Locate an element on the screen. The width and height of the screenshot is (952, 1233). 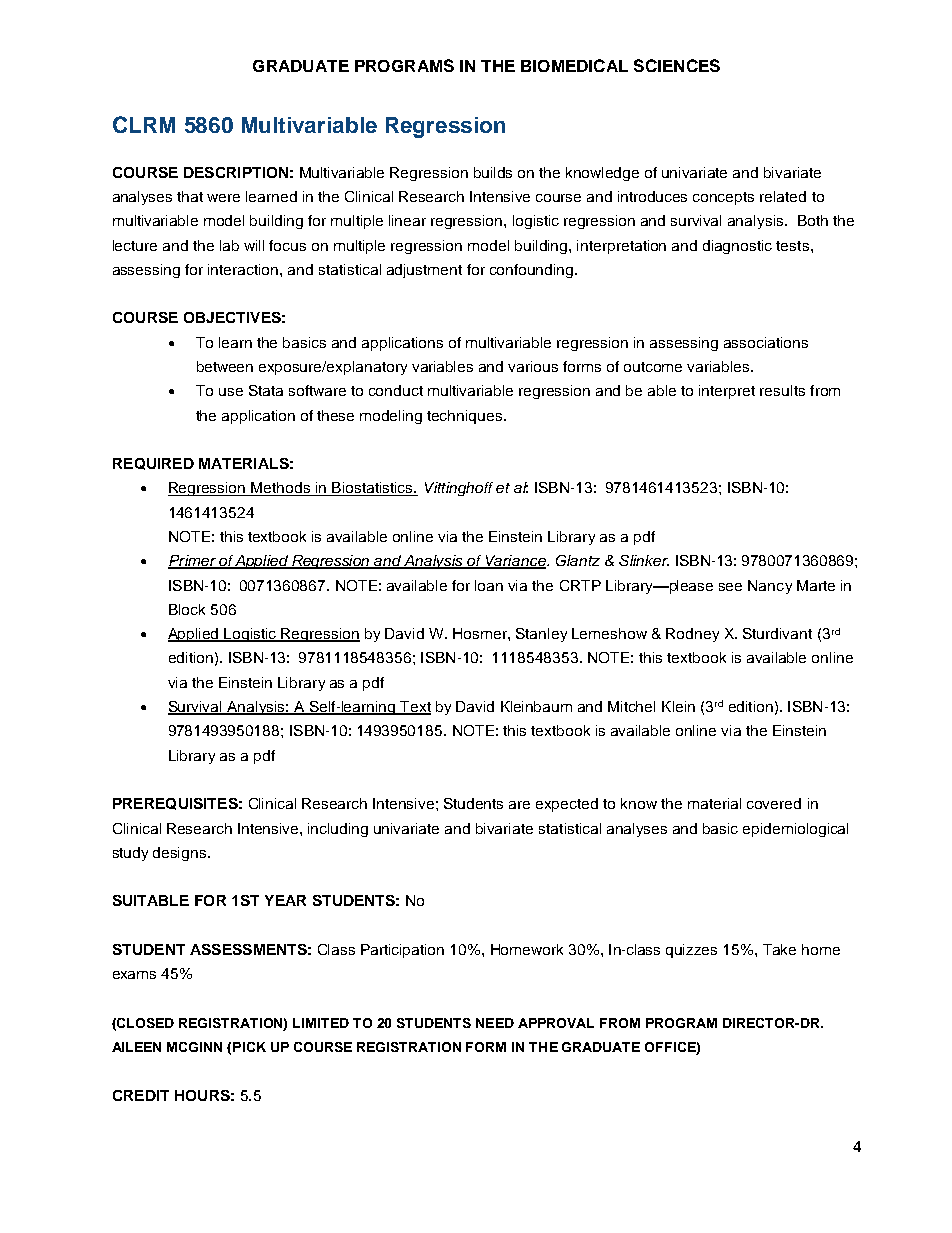
between is located at coordinates (225, 366).
